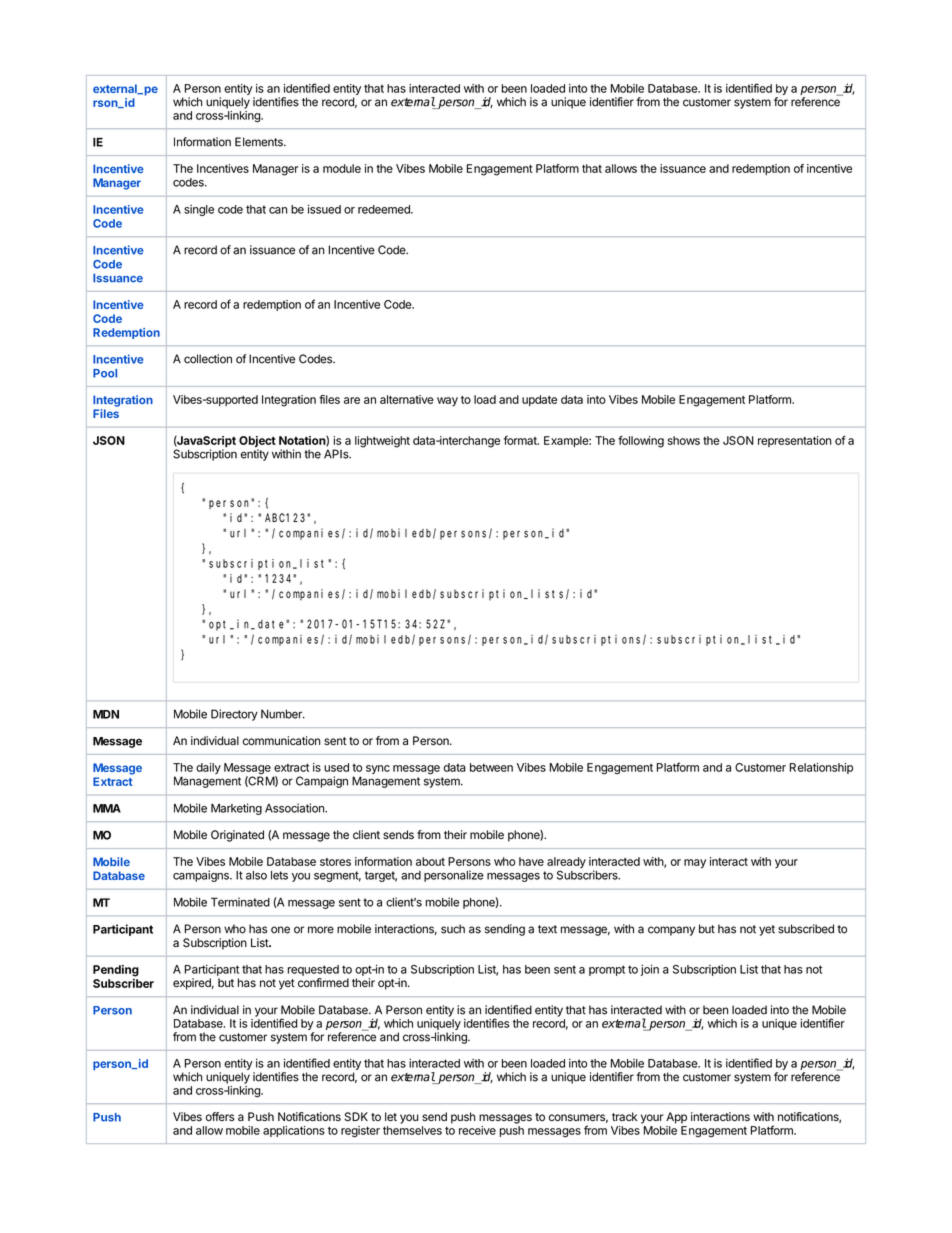 The height and width of the document is (1233, 952). I want to click on Object, so click(257, 443).
